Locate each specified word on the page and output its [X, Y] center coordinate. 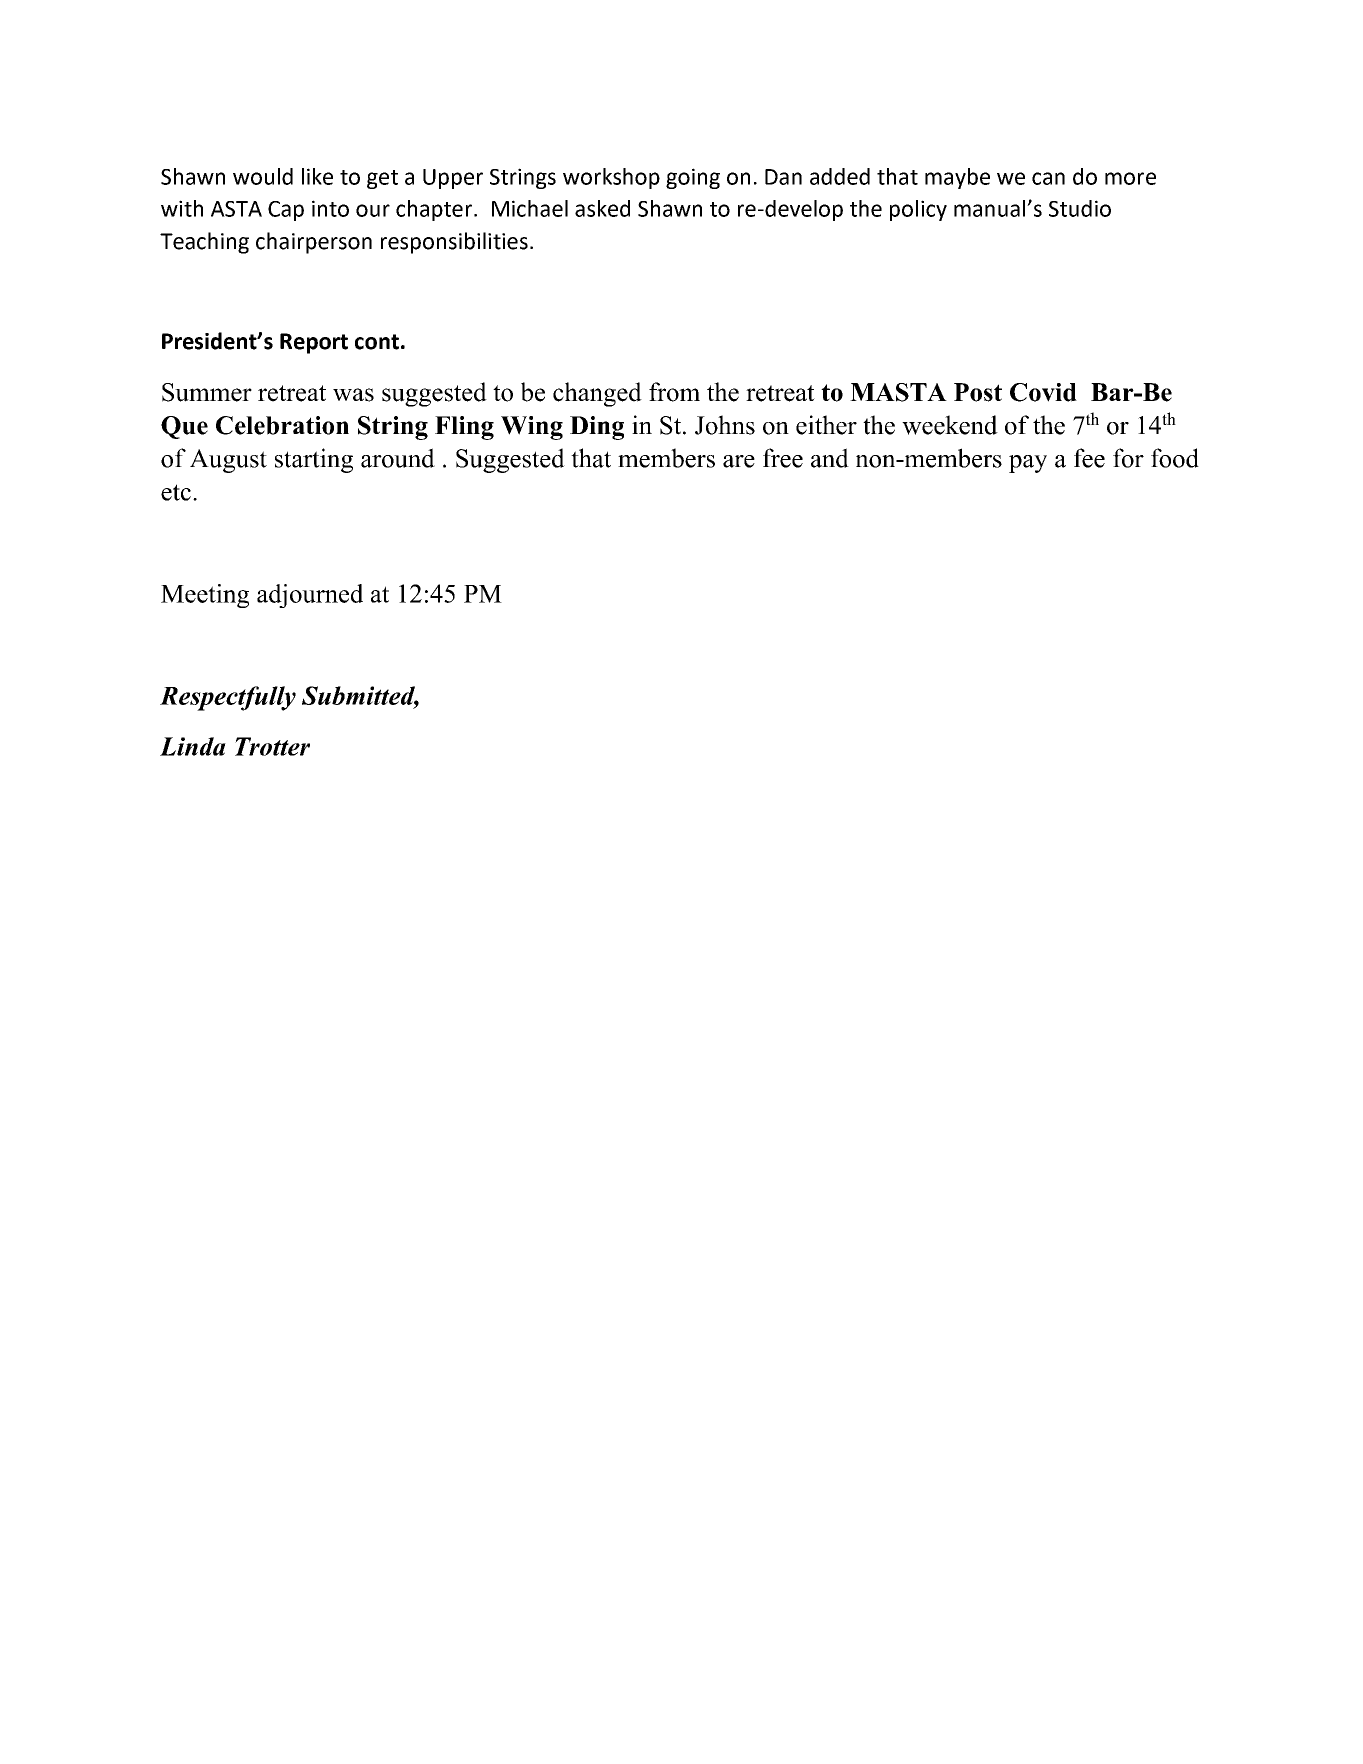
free [783, 458]
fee [1089, 458]
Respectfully [228, 698]
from [674, 392]
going [693, 178]
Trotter [272, 746]
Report [314, 343]
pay [1028, 464]
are [739, 461]
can [1048, 178]
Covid [1043, 392]
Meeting [205, 596]
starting [314, 460]
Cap [286, 211]
